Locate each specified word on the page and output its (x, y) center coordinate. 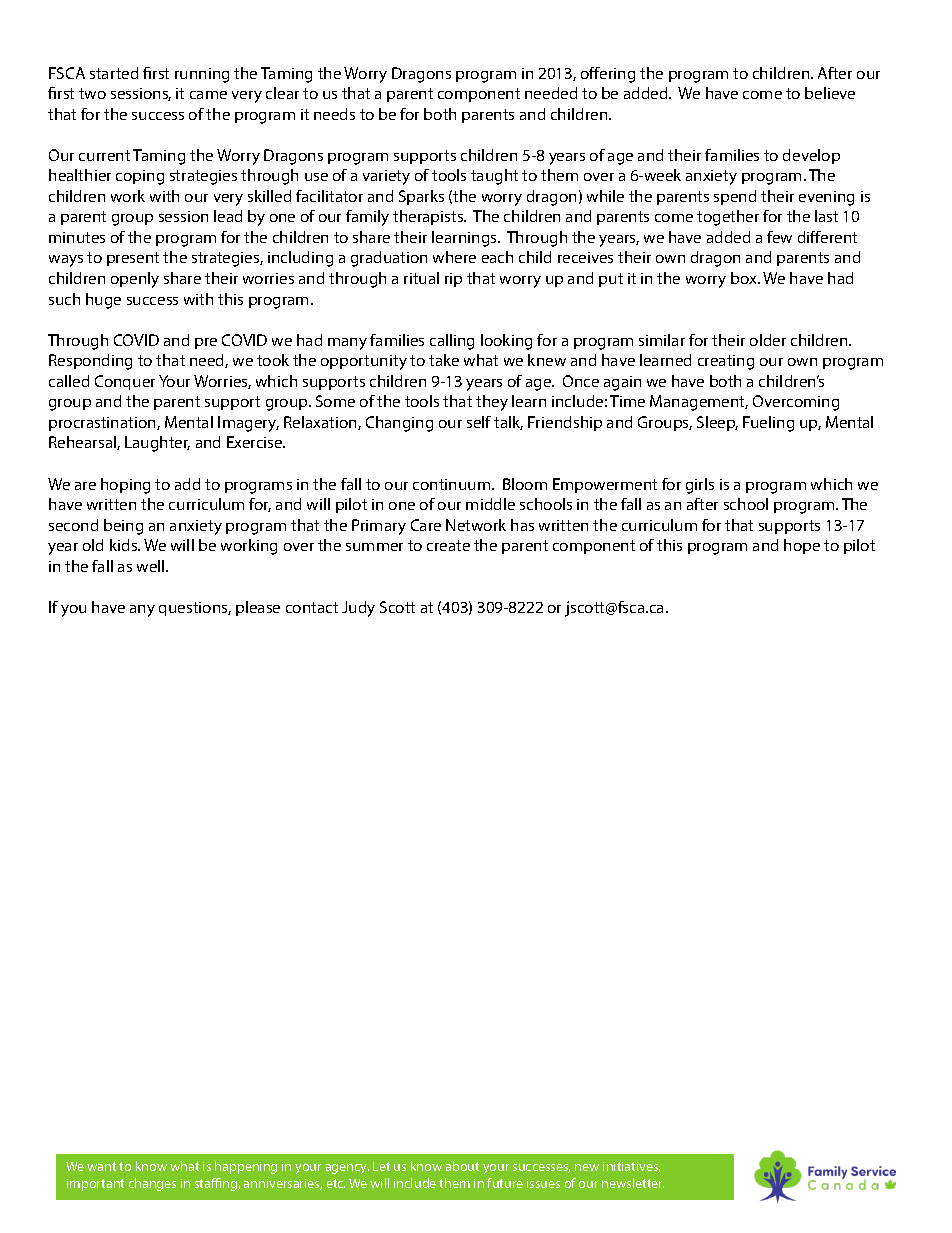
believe (830, 93)
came (208, 95)
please (258, 608)
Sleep (717, 423)
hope (802, 546)
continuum (453, 484)
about (462, 1166)
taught (494, 177)
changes (152, 1184)
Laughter (157, 444)
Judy (358, 609)
